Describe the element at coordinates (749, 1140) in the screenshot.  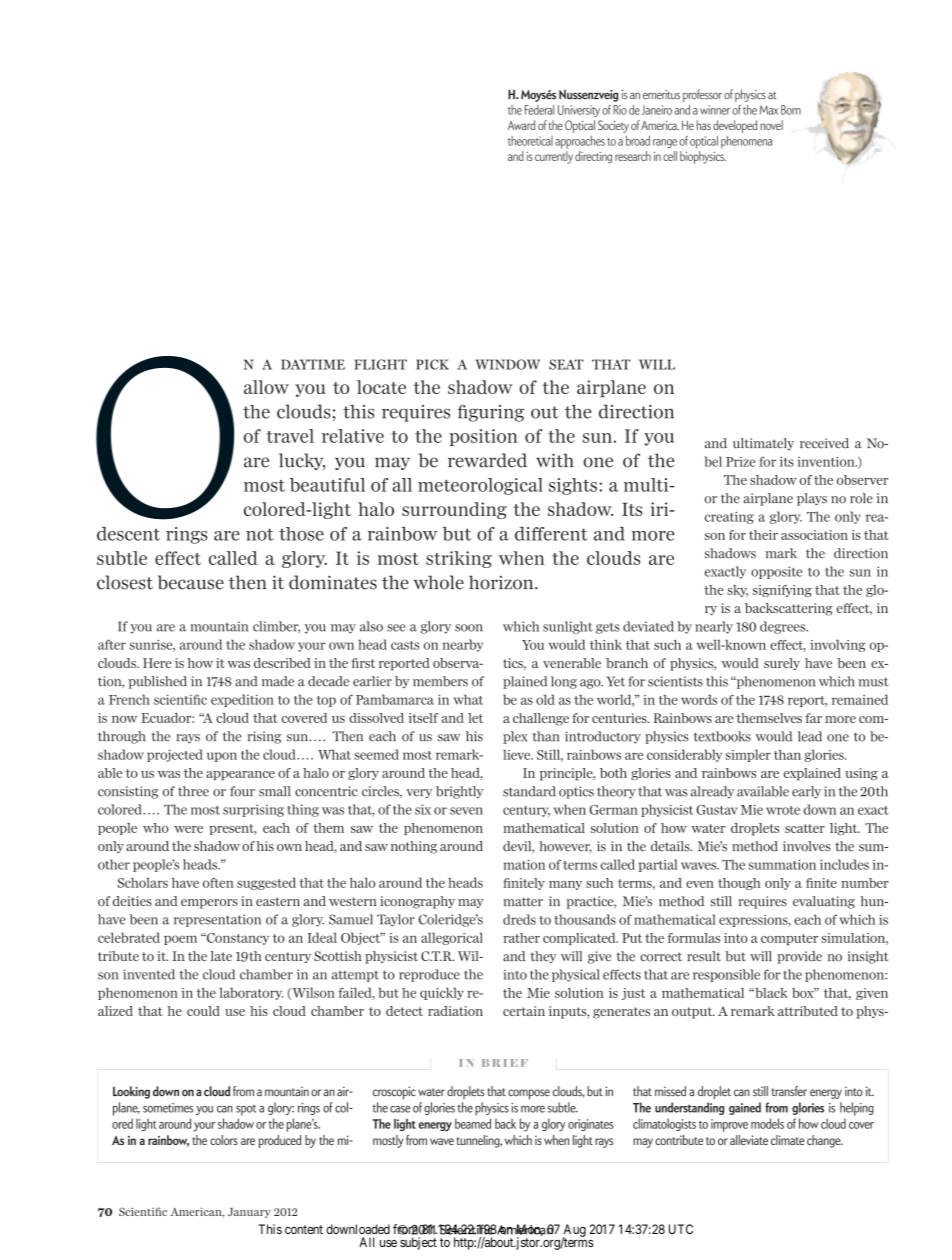
I see `alleviate` at that location.
